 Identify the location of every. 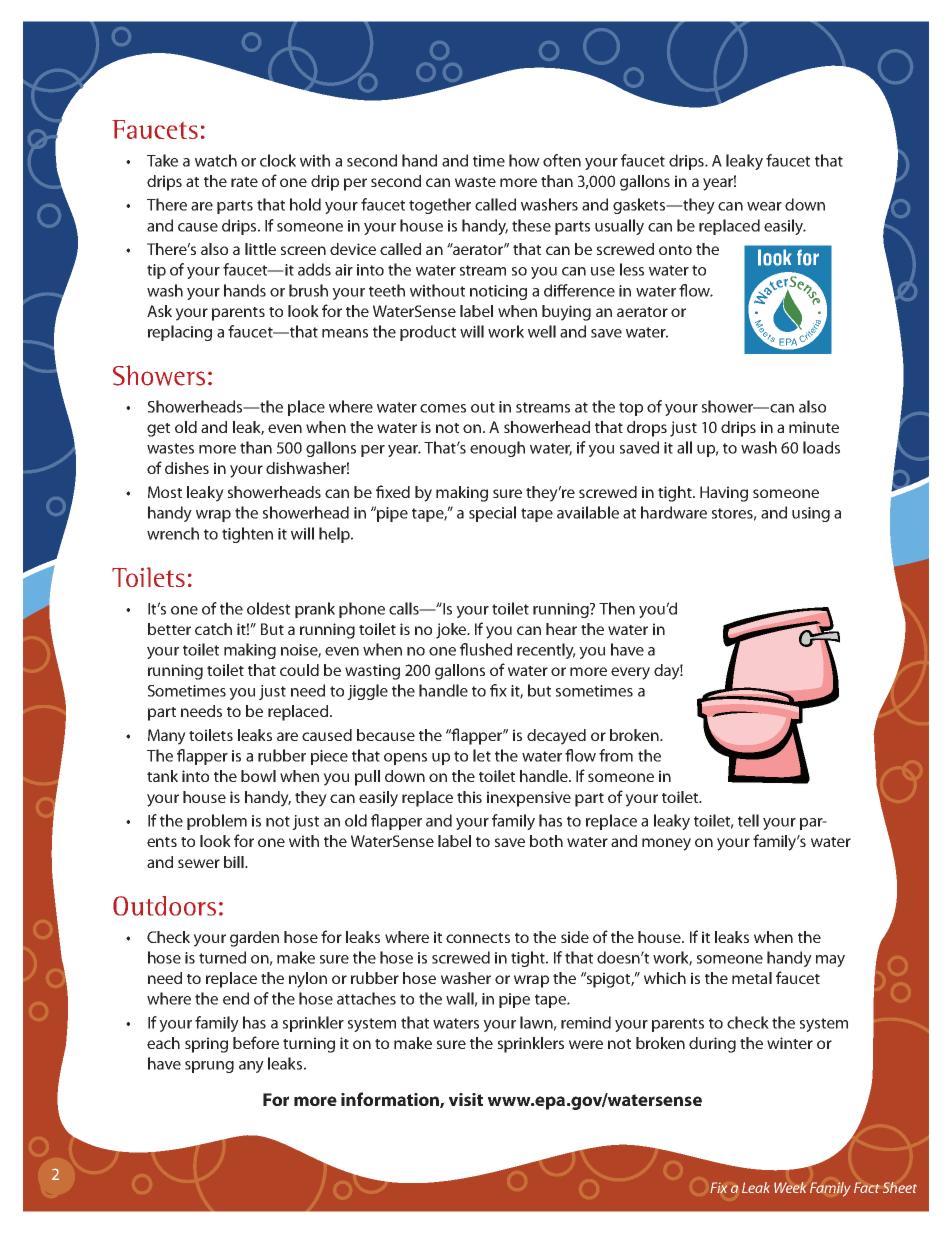
(630, 673).
